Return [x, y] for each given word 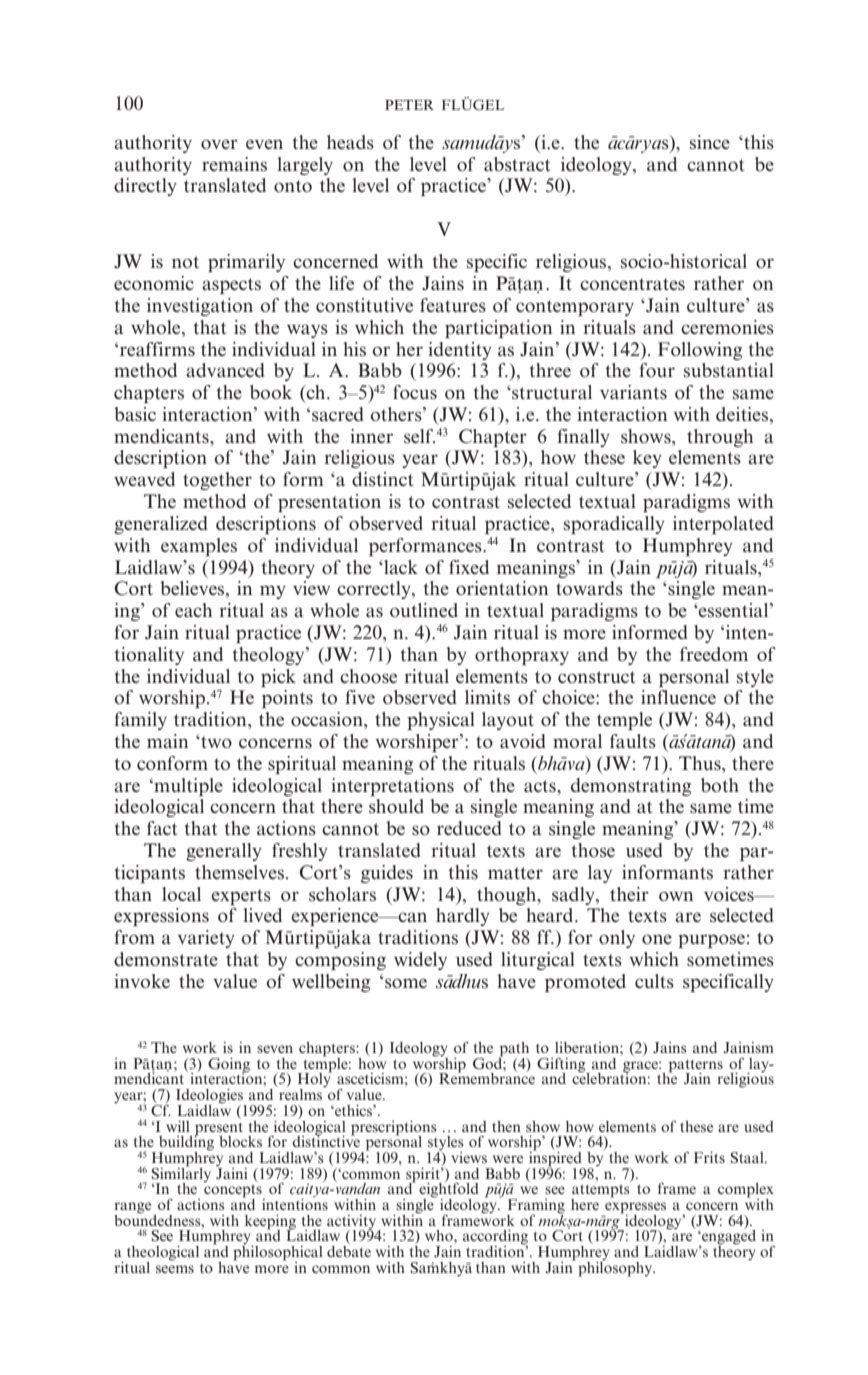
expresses [635, 1209]
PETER [409, 105]
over [219, 144]
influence [678, 697]
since [710, 142]
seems [175, 1269]
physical [441, 721]
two [215, 742]
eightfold [449, 1190]
